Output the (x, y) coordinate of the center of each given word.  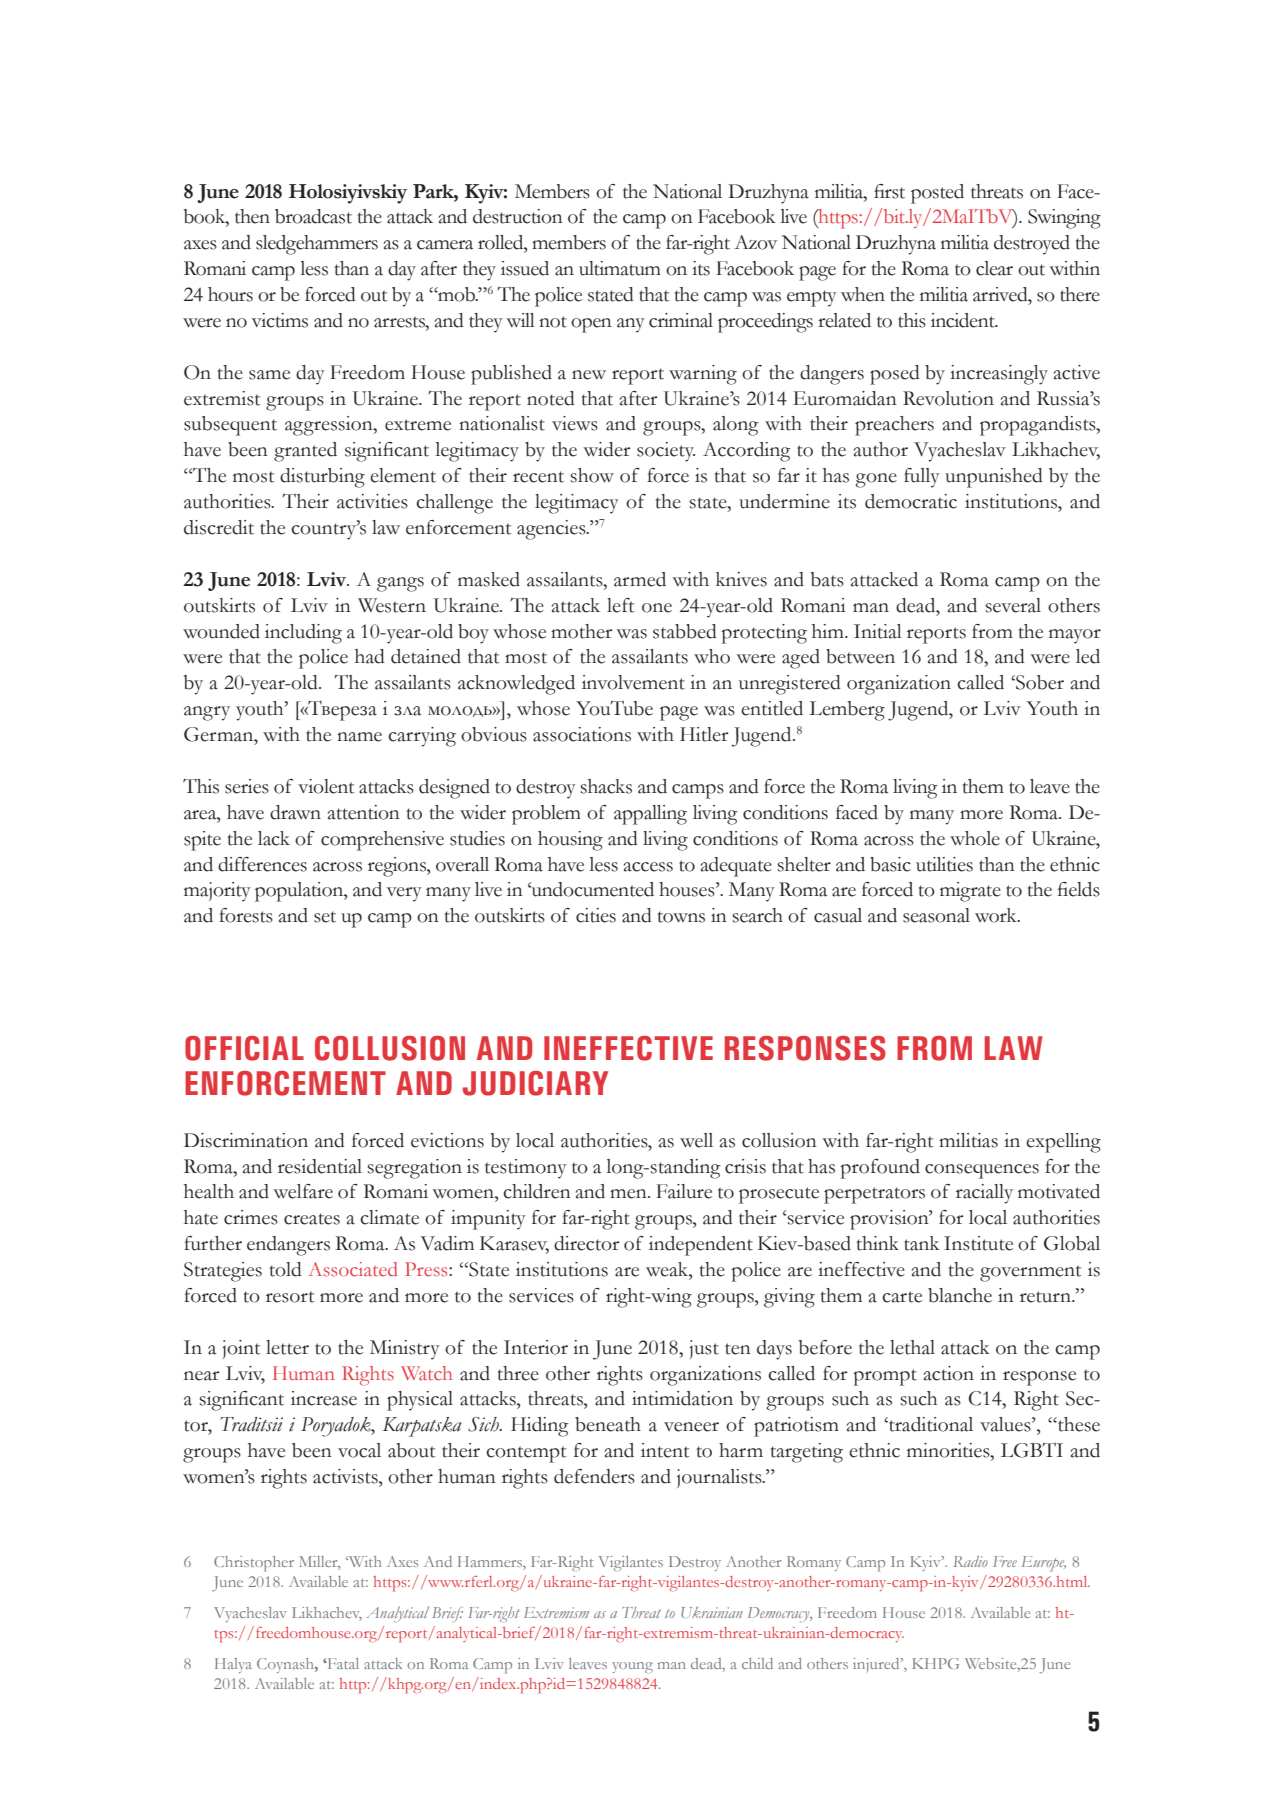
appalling (650, 815)
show (592, 475)
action (949, 1373)
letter (287, 1347)
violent (326, 786)
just (704, 1349)
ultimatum (620, 268)
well (696, 1140)
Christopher (254, 1563)
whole (975, 838)
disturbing (322, 478)
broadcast (313, 216)
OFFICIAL (244, 1048)
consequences (982, 1171)
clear (994, 268)
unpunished (994, 478)
